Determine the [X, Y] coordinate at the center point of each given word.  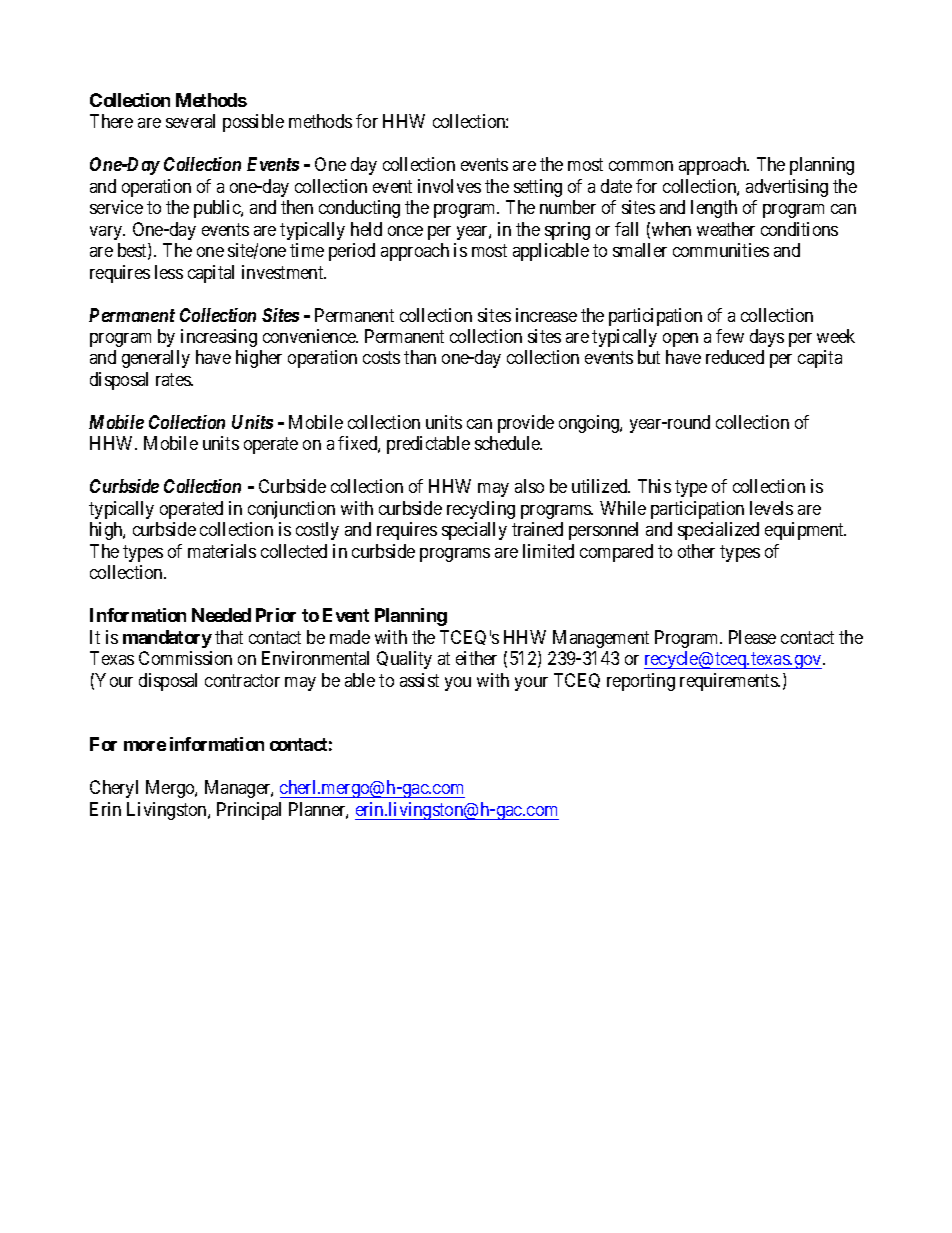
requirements [729, 682]
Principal [249, 811]
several [190, 121]
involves [449, 186]
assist [419, 680]
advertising [787, 188]
